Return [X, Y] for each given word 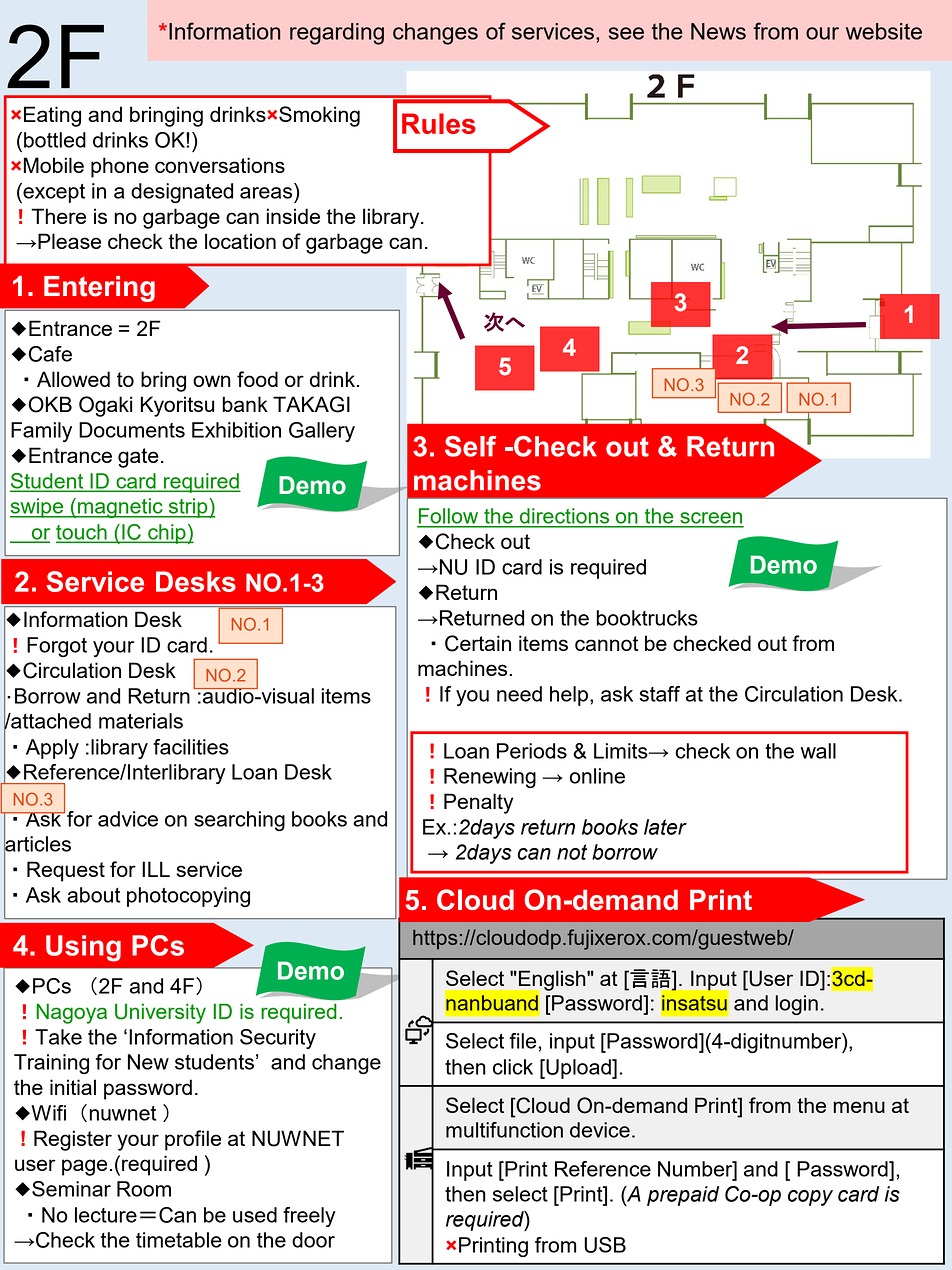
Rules [439, 123]
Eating [52, 116]
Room [144, 1189]
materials [141, 721]
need [519, 694]
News [718, 31]
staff [659, 694]
